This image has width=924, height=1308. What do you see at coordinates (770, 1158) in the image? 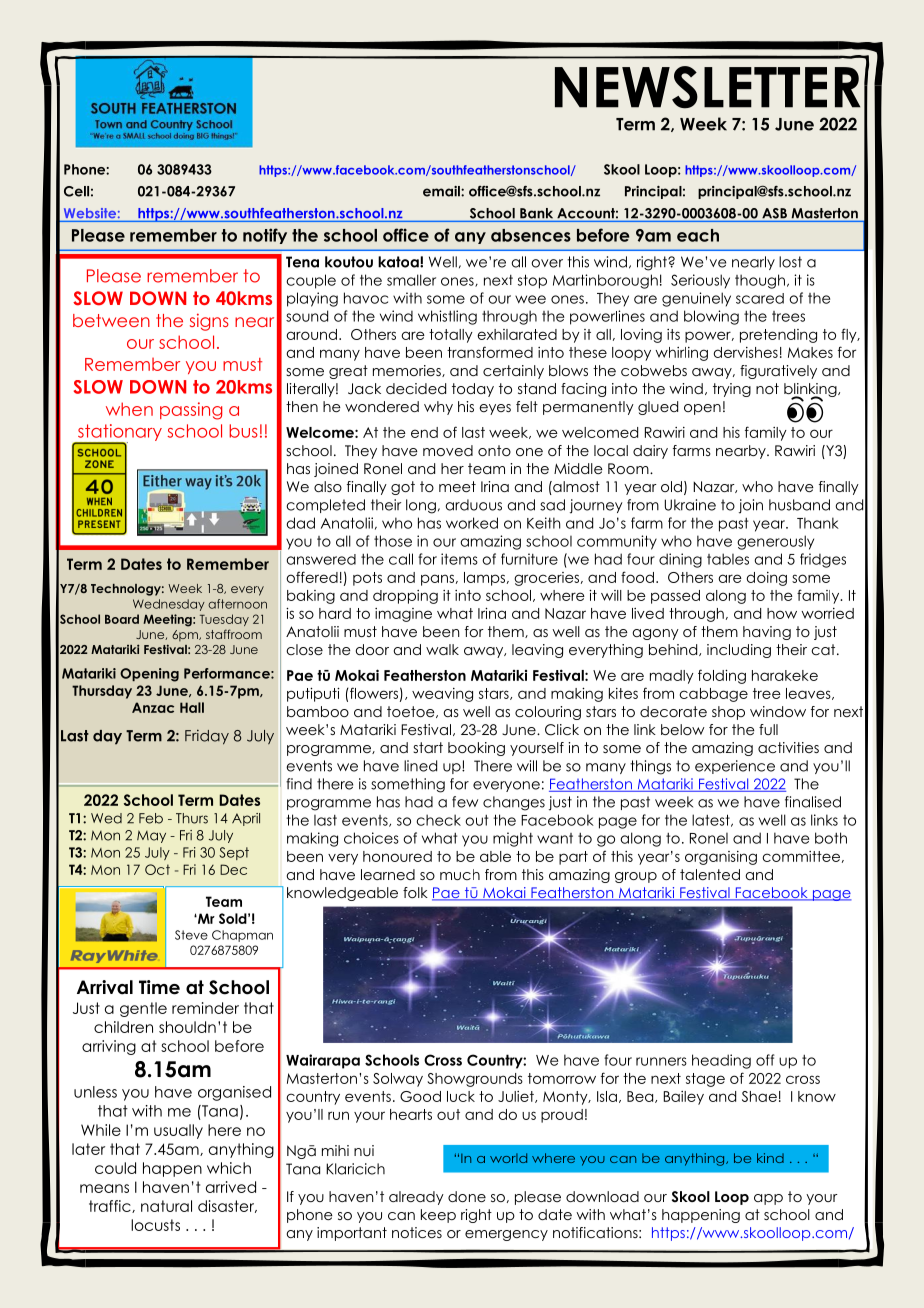
I see `kind` at bounding box center [770, 1158].
